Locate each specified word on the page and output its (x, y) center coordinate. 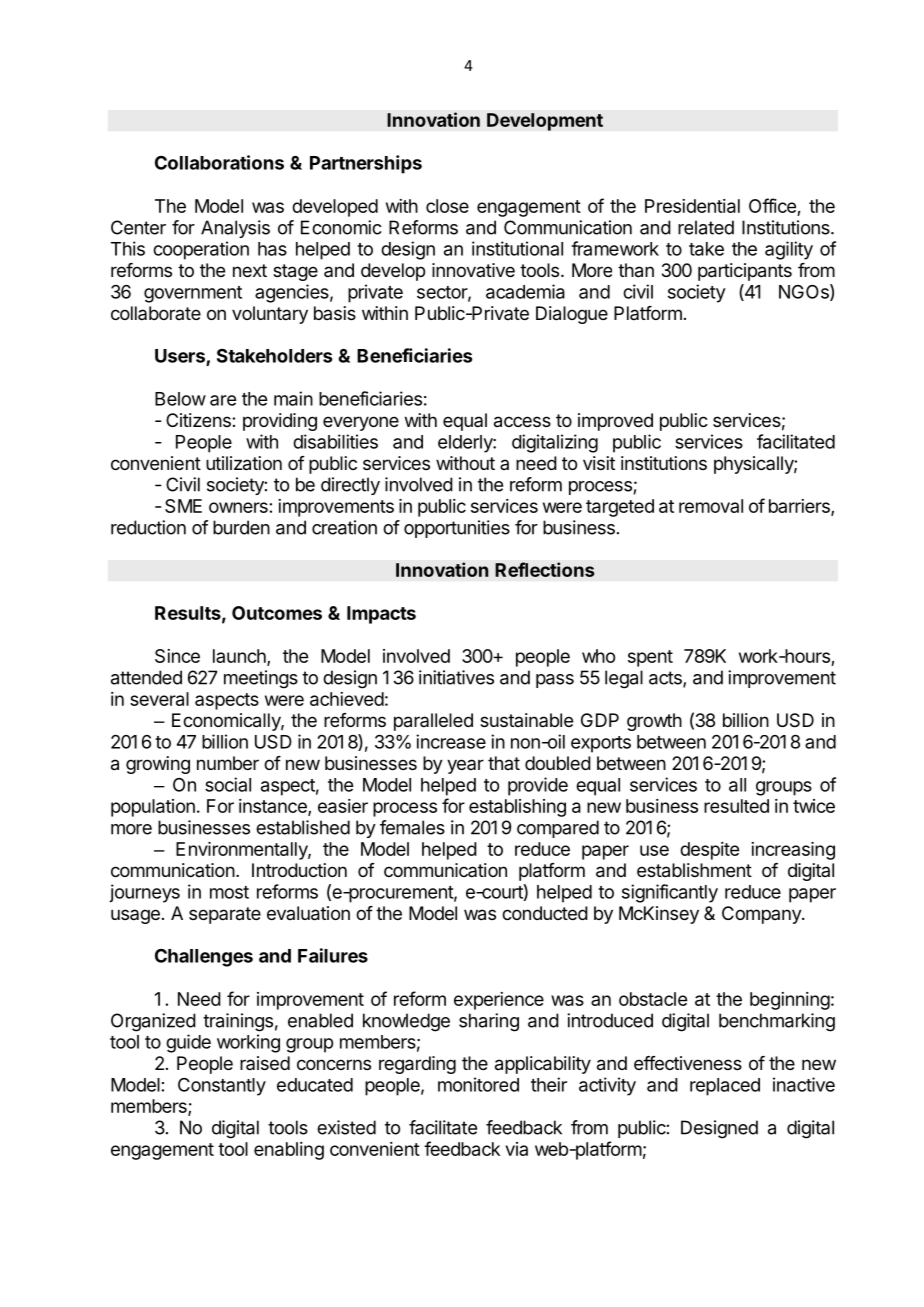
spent (650, 658)
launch (240, 657)
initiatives (456, 677)
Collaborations (219, 162)
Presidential (692, 206)
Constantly (222, 1087)
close (447, 206)
